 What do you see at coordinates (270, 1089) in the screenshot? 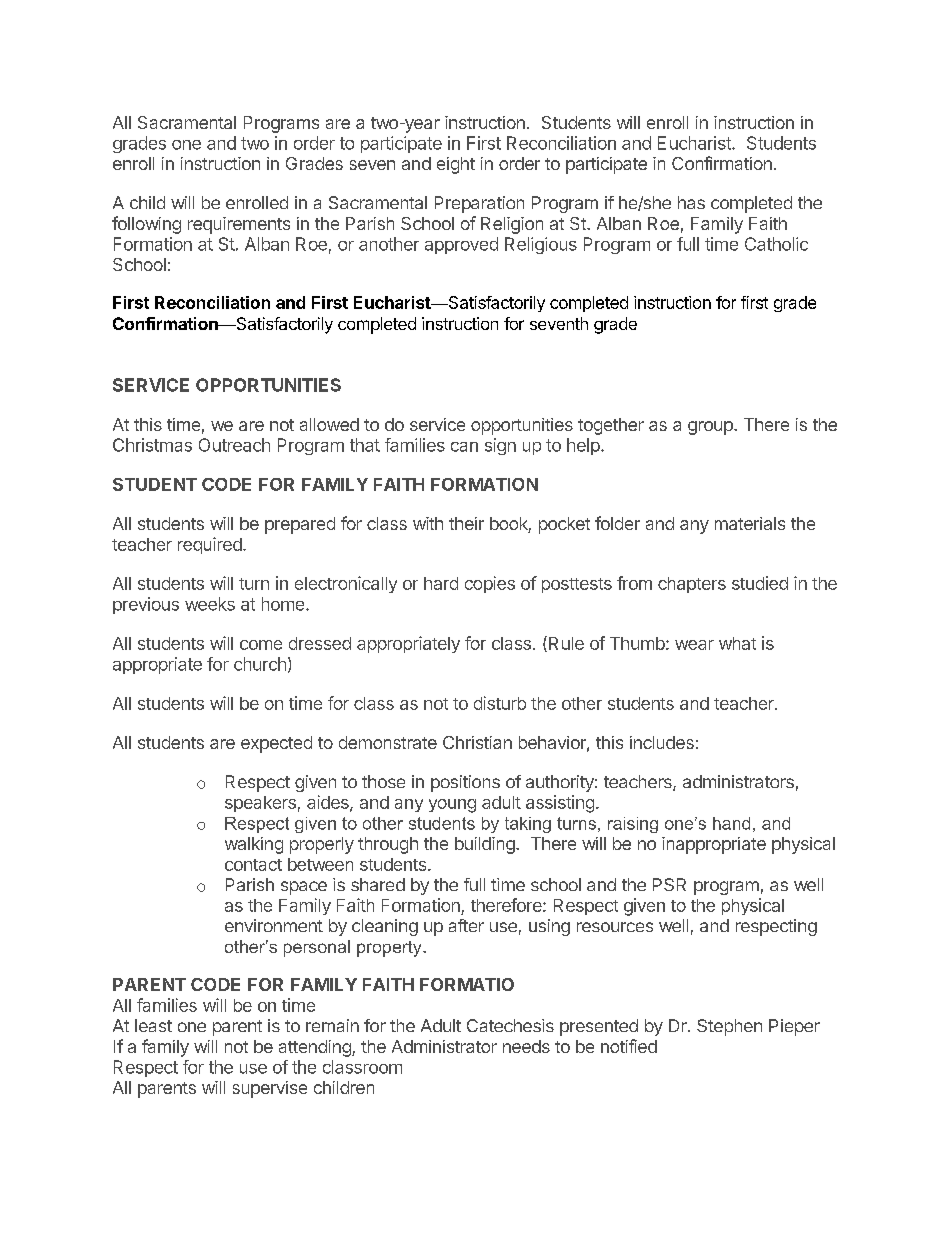
I see `supervise` at bounding box center [270, 1089].
